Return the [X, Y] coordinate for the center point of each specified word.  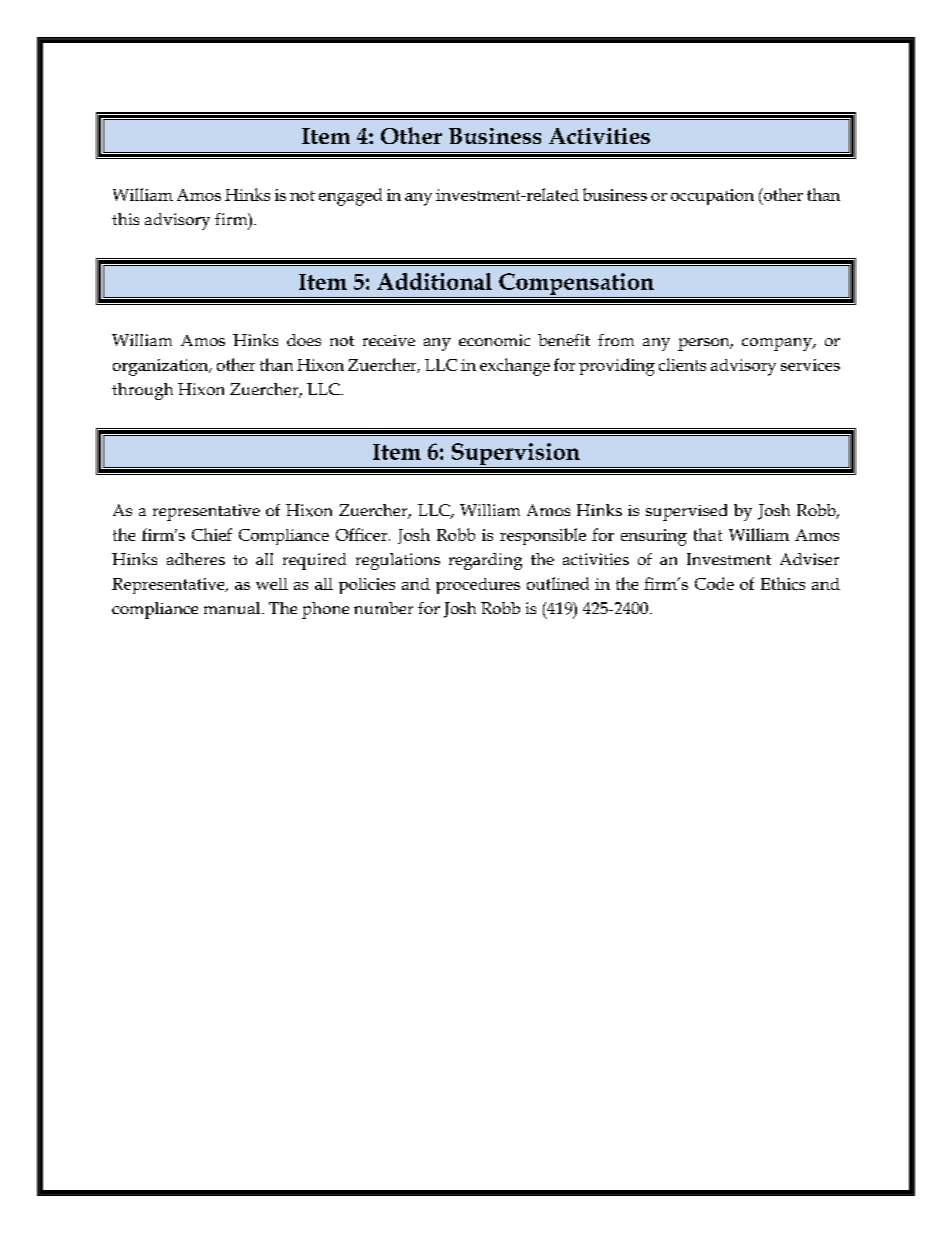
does [304, 340]
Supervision [515, 455]
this [125, 219]
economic [494, 340]
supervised [686, 512]
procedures [478, 586]
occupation [712, 197]
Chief [212, 534]
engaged [350, 197]
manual [233, 608]
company [778, 344]
